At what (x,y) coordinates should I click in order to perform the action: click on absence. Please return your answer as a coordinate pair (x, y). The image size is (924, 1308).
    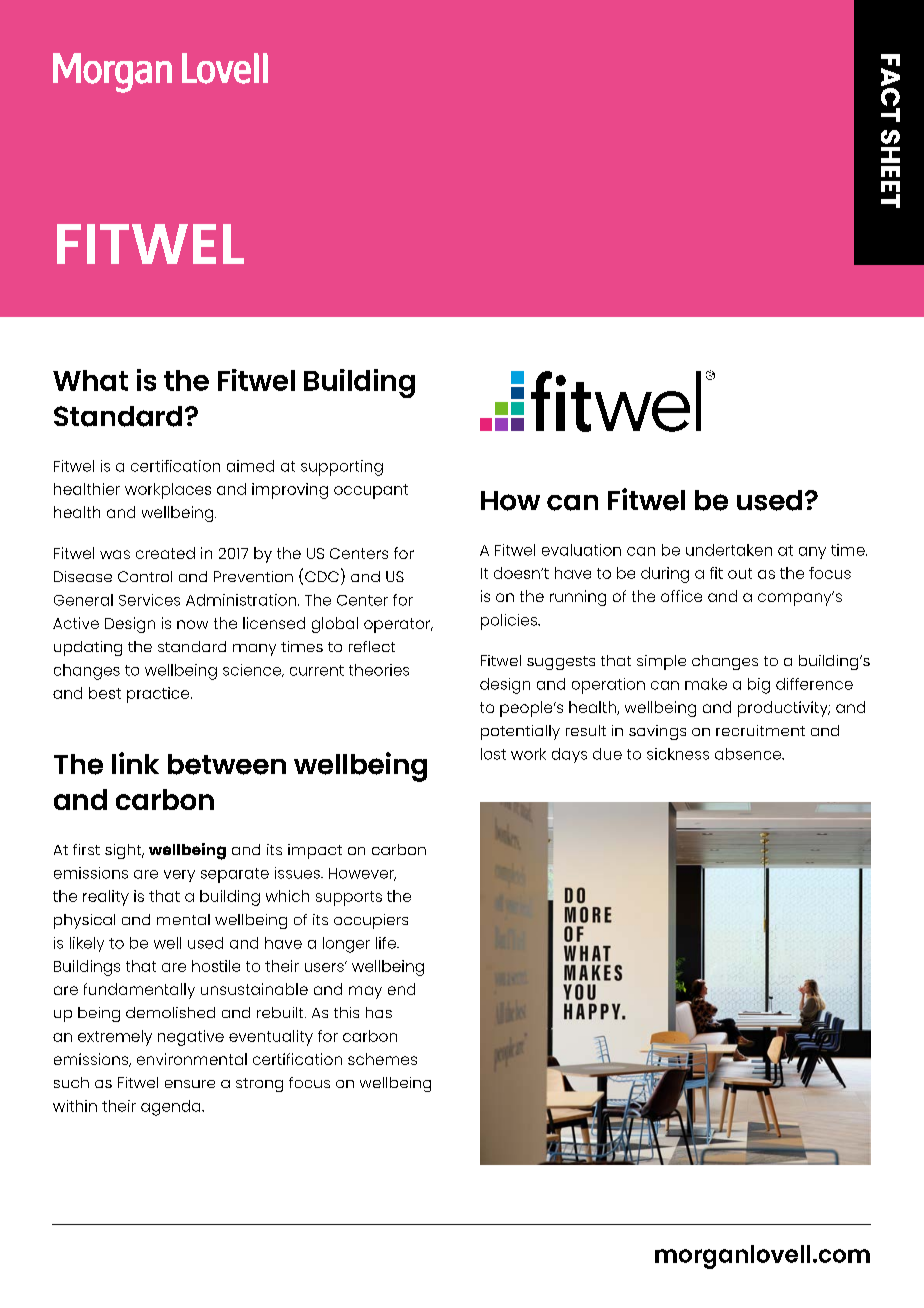
    Looking at the image, I should click on (749, 754).
